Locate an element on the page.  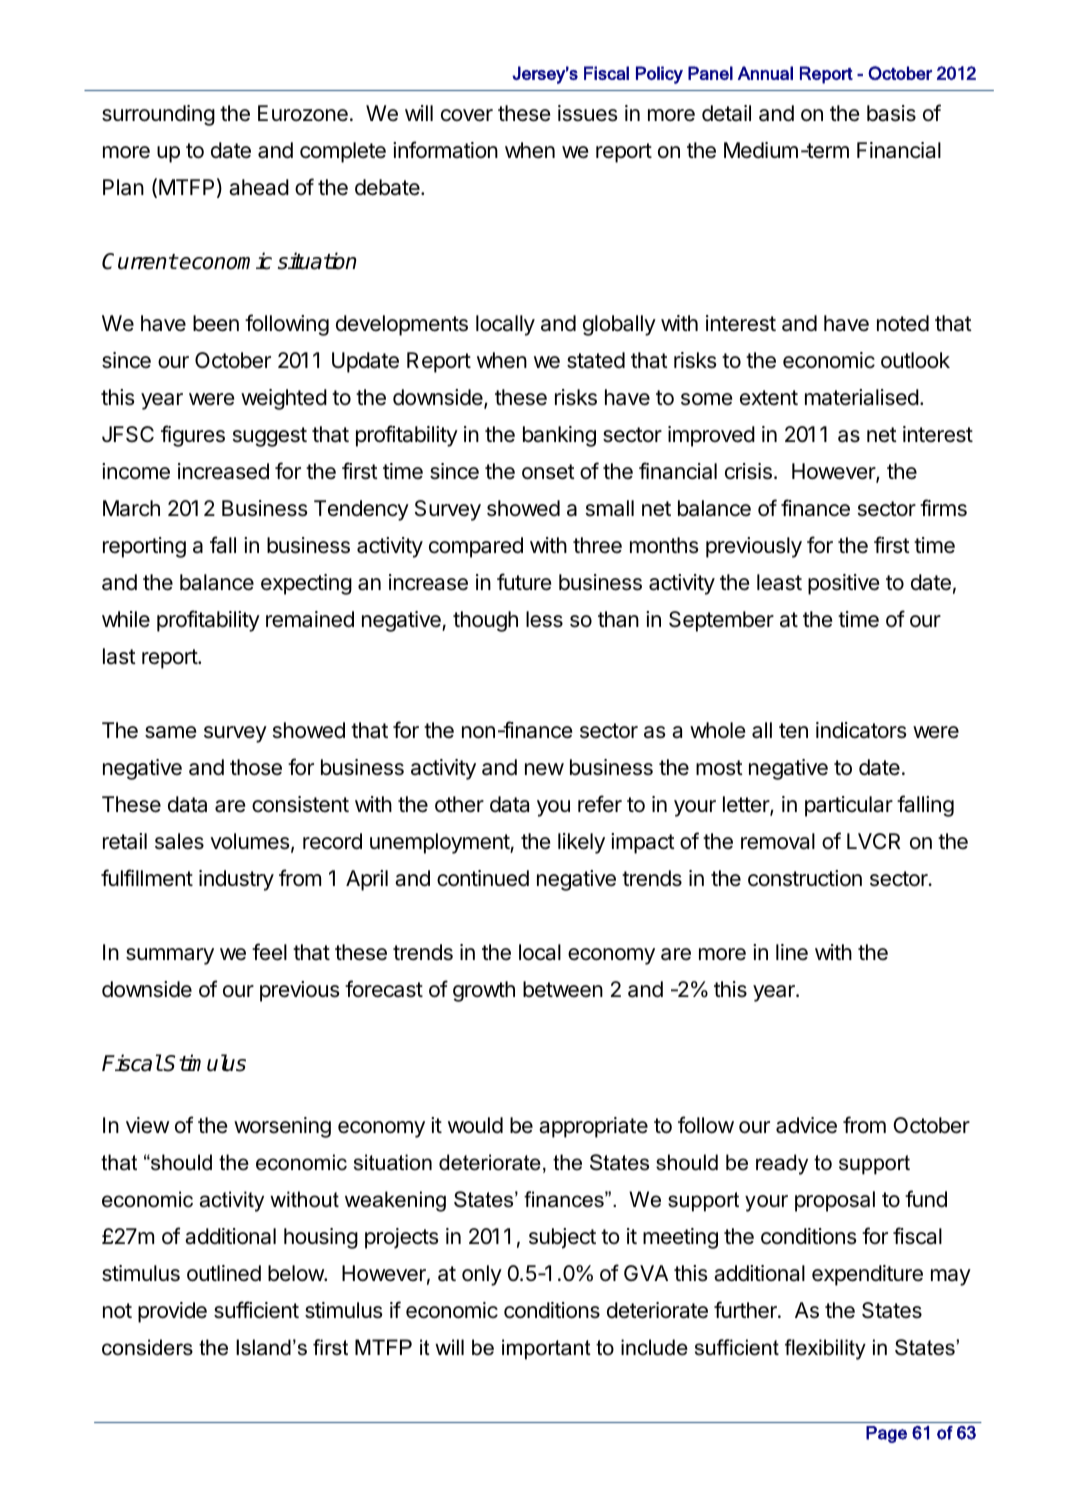
materialised is located at coordinates (862, 397).
